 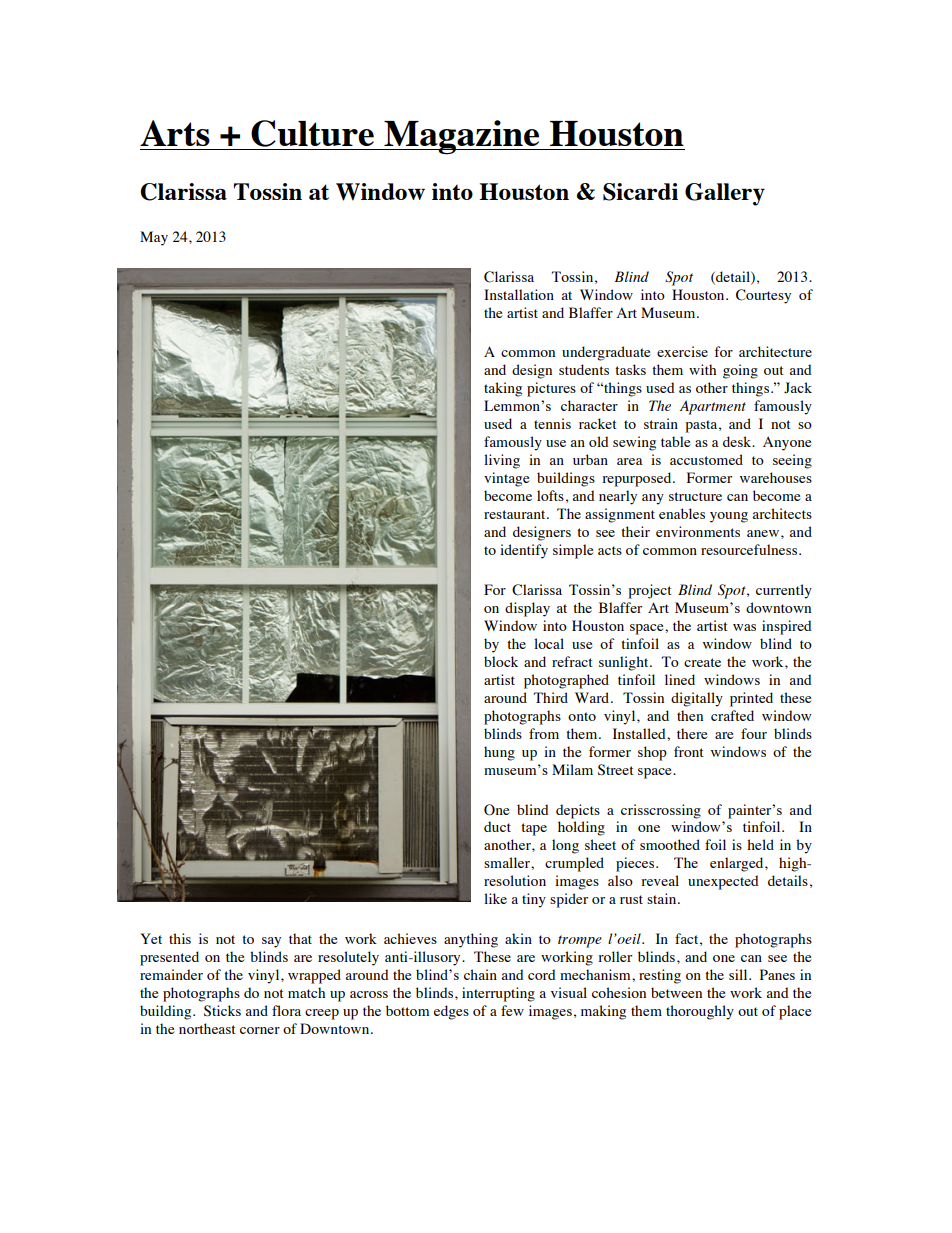 I want to click on block, so click(x=501, y=661).
